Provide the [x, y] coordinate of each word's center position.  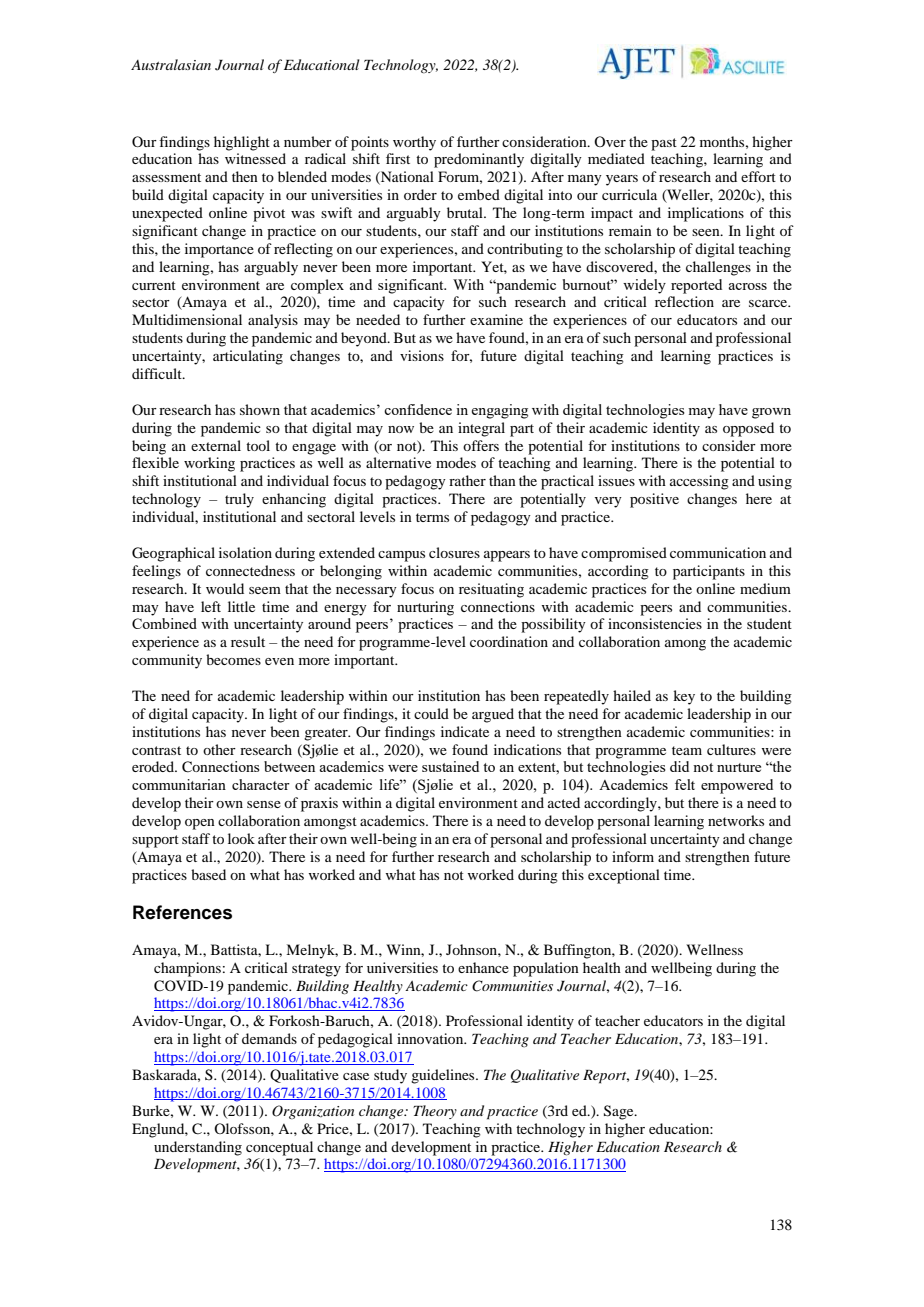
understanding [198, 1148]
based [208, 874]
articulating [248, 357]
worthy [414, 143]
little [241, 606]
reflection [684, 301]
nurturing [425, 608]
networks [736, 820]
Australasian [171, 64]
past [664, 144]
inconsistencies [655, 623]
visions [422, 355]
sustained [450, 766]
